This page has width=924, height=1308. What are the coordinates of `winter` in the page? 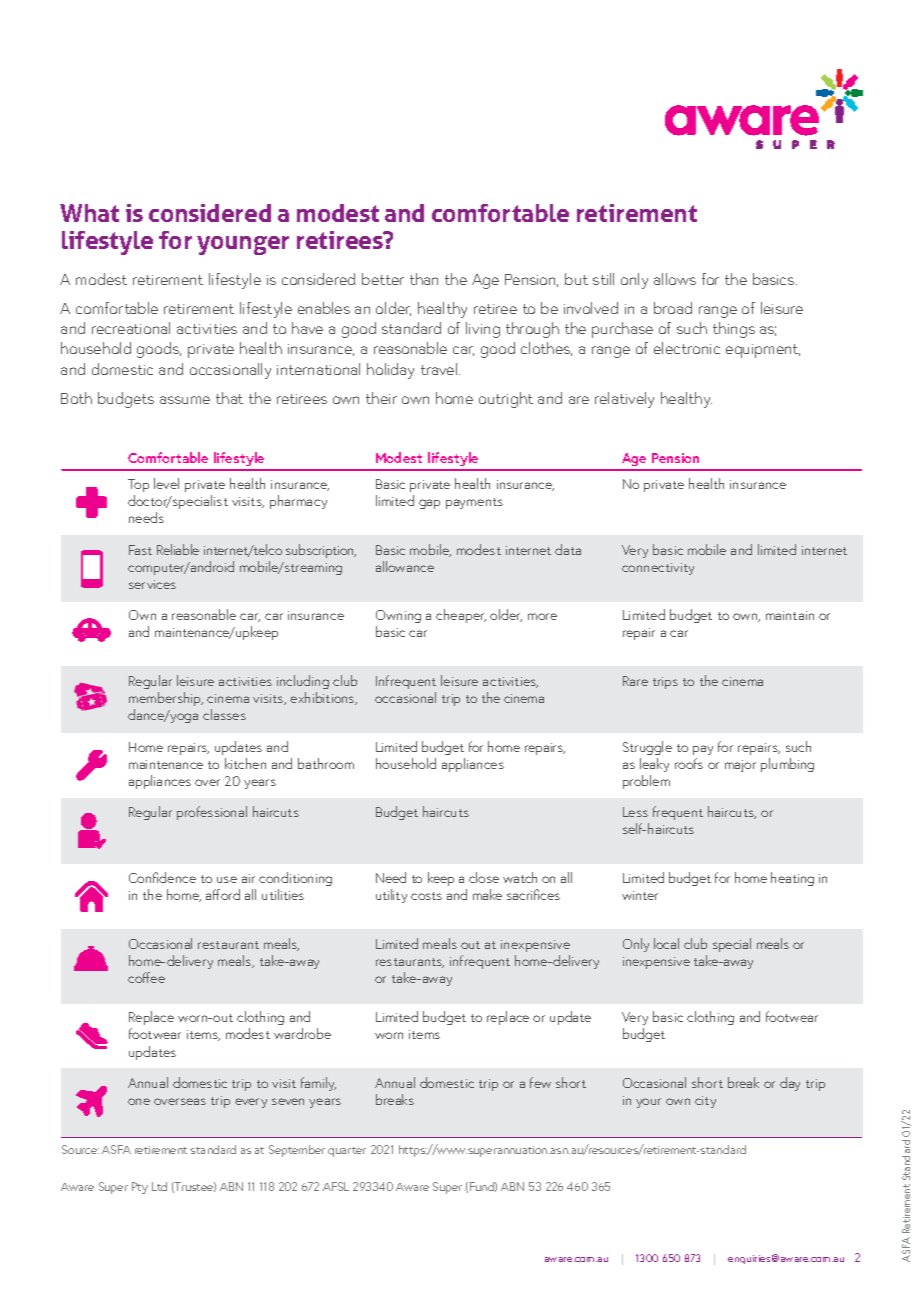 It's located at (640, 895).
